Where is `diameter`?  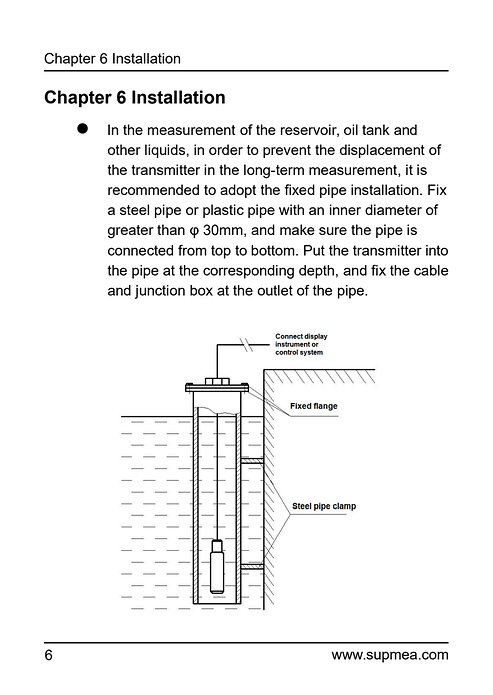
diameter is located at coordinates (393, 209).
